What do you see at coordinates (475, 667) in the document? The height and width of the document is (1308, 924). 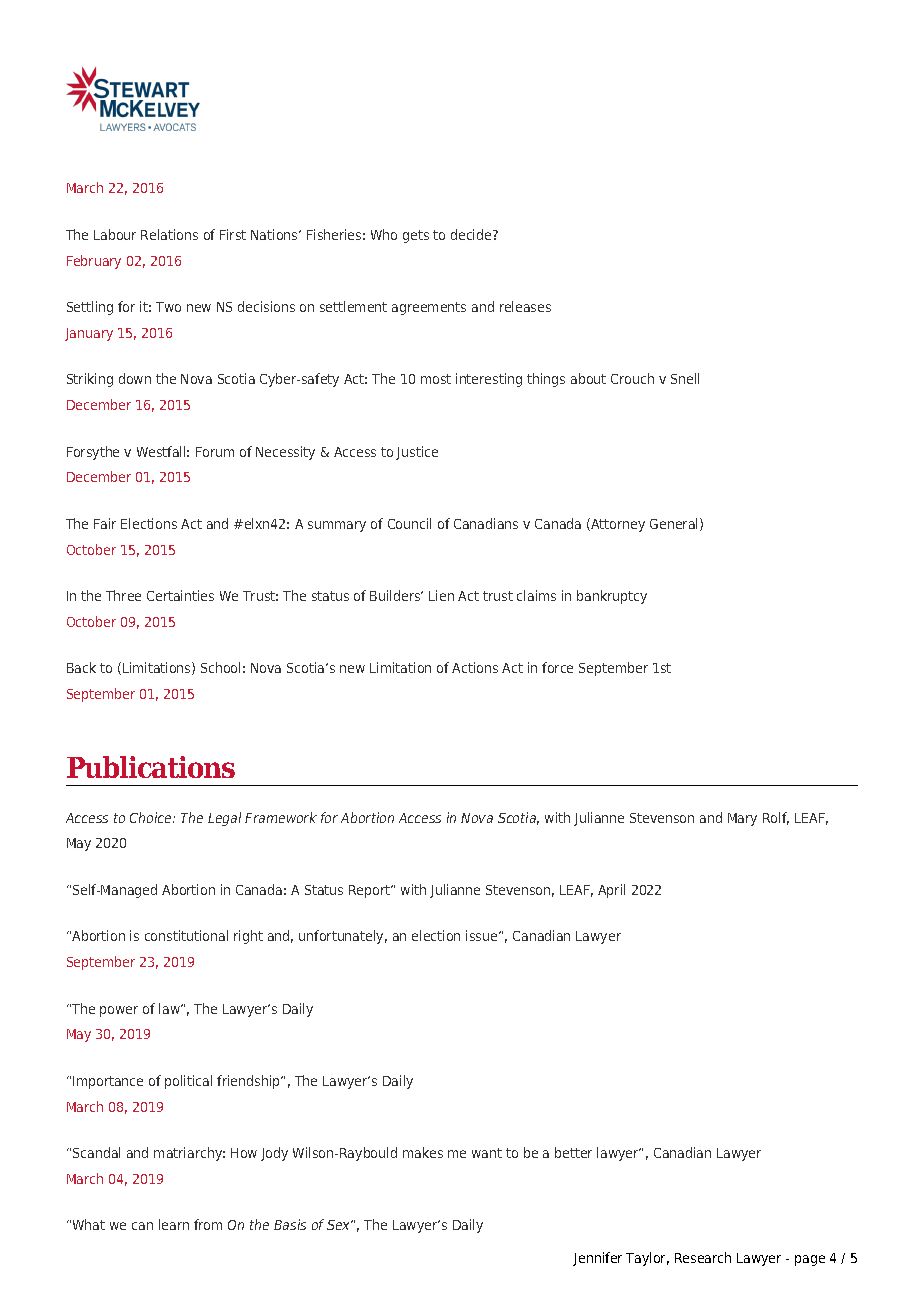 I see `Actions` at bounding box center [475, 667].
